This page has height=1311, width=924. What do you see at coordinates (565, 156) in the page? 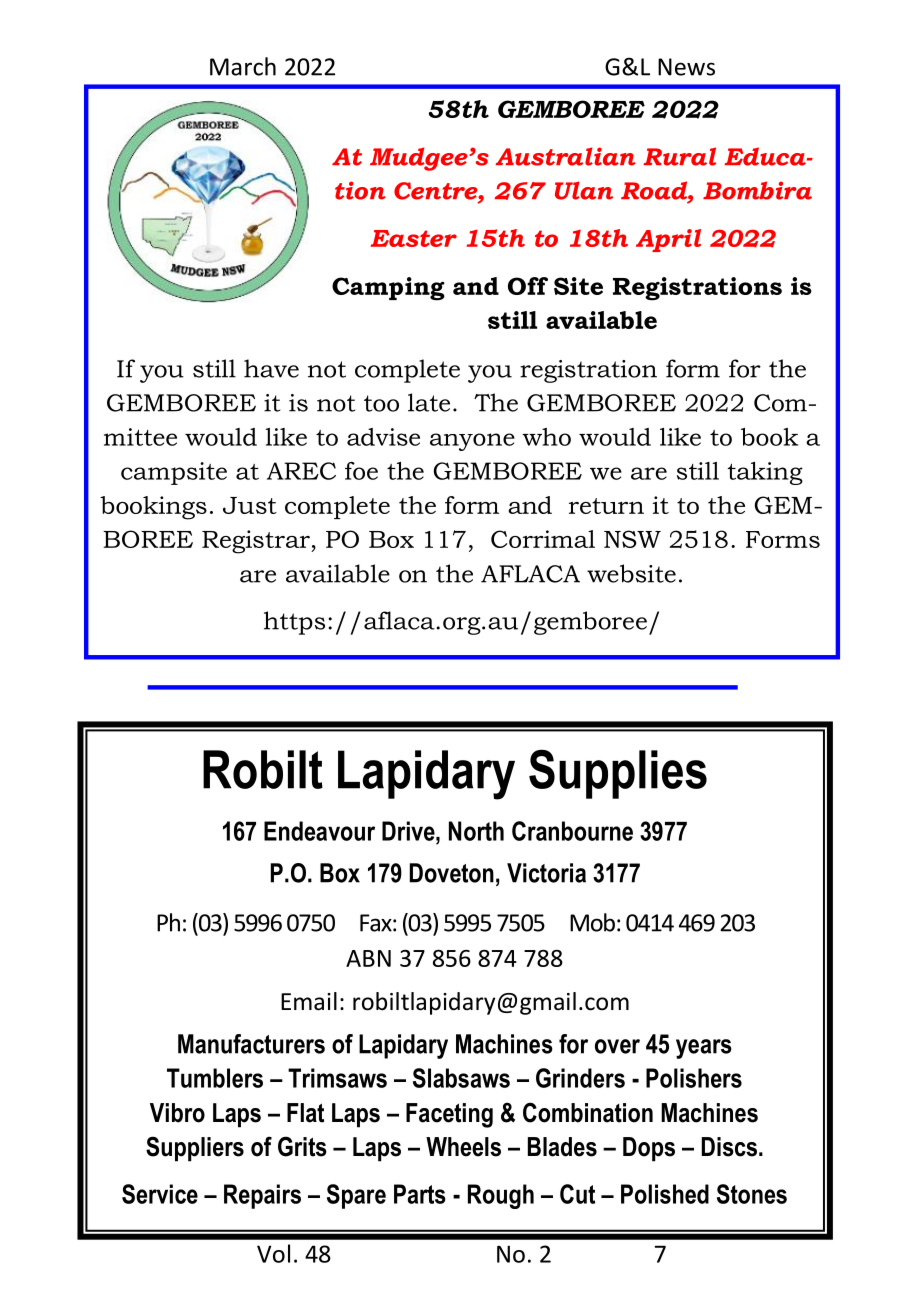
I see `Australian` at bounding box center [565, 156].
